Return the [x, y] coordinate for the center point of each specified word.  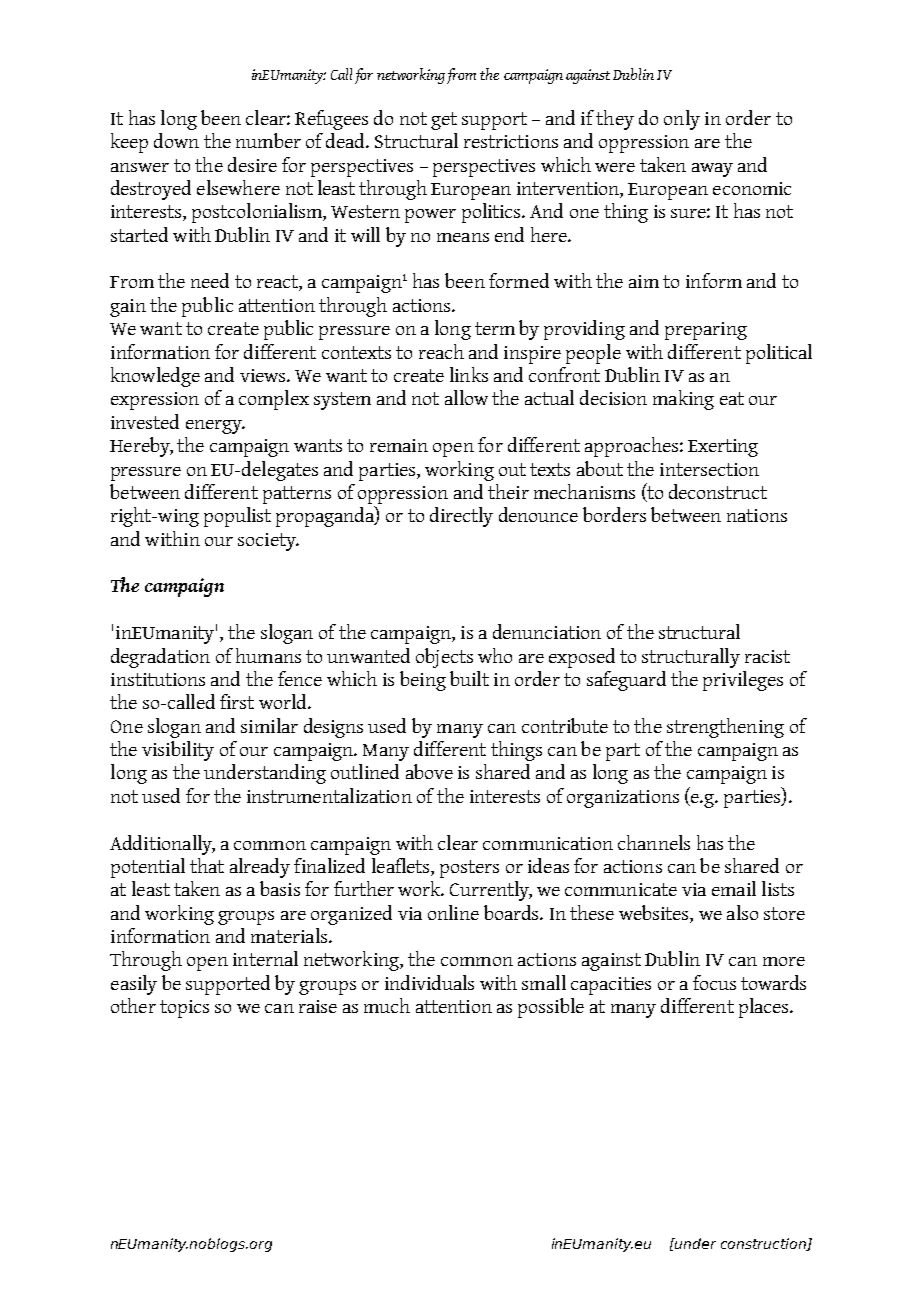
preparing [706, 331]
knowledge [155, 377]
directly [461, 517]
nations [757, 515]
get [444, 121]
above [429, 771]
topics [184, 1009]
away [712, 170]
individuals [429, 982]
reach [441, 351]
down [176, 140]
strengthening [725, 728]
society [268, 542]
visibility [178, 751]
